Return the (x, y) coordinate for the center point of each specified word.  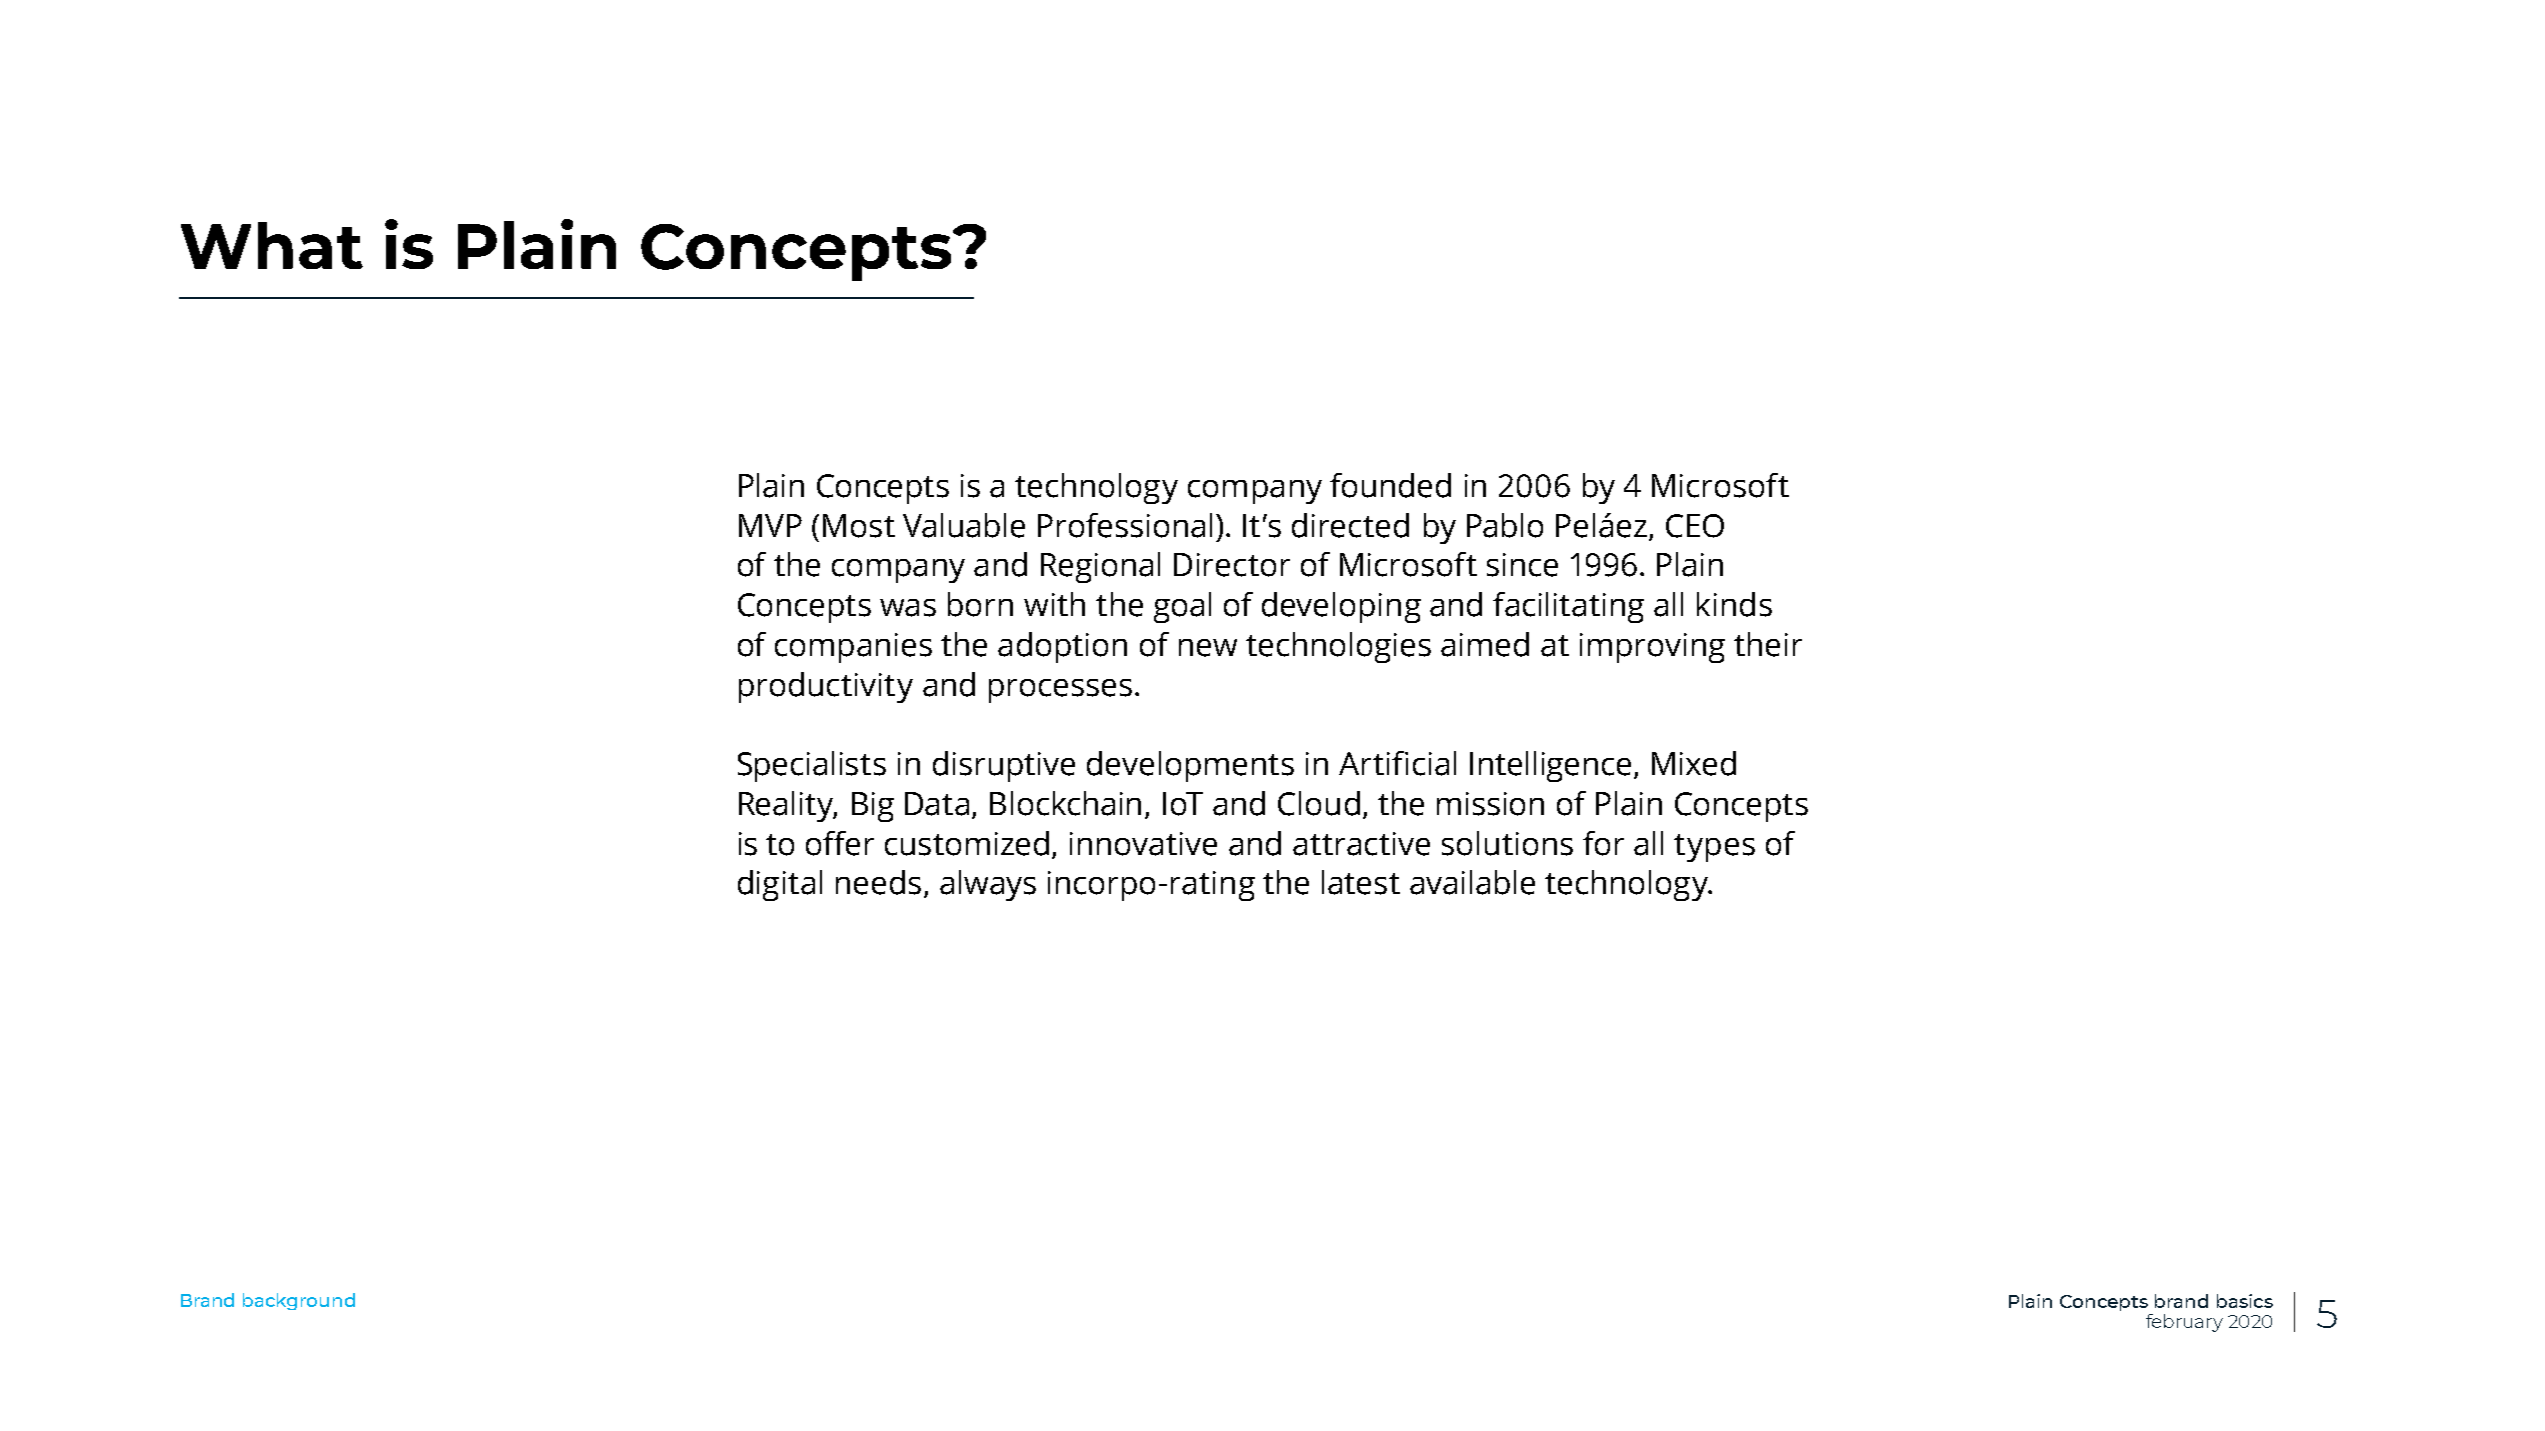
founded (1390, 485)
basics (2245, 1301)
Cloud (1319, 803)
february (2184, 1323)
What (272, 245)
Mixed (1694, 763)
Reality (788, 806)
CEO (1695, 526)
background (299, 1301)
